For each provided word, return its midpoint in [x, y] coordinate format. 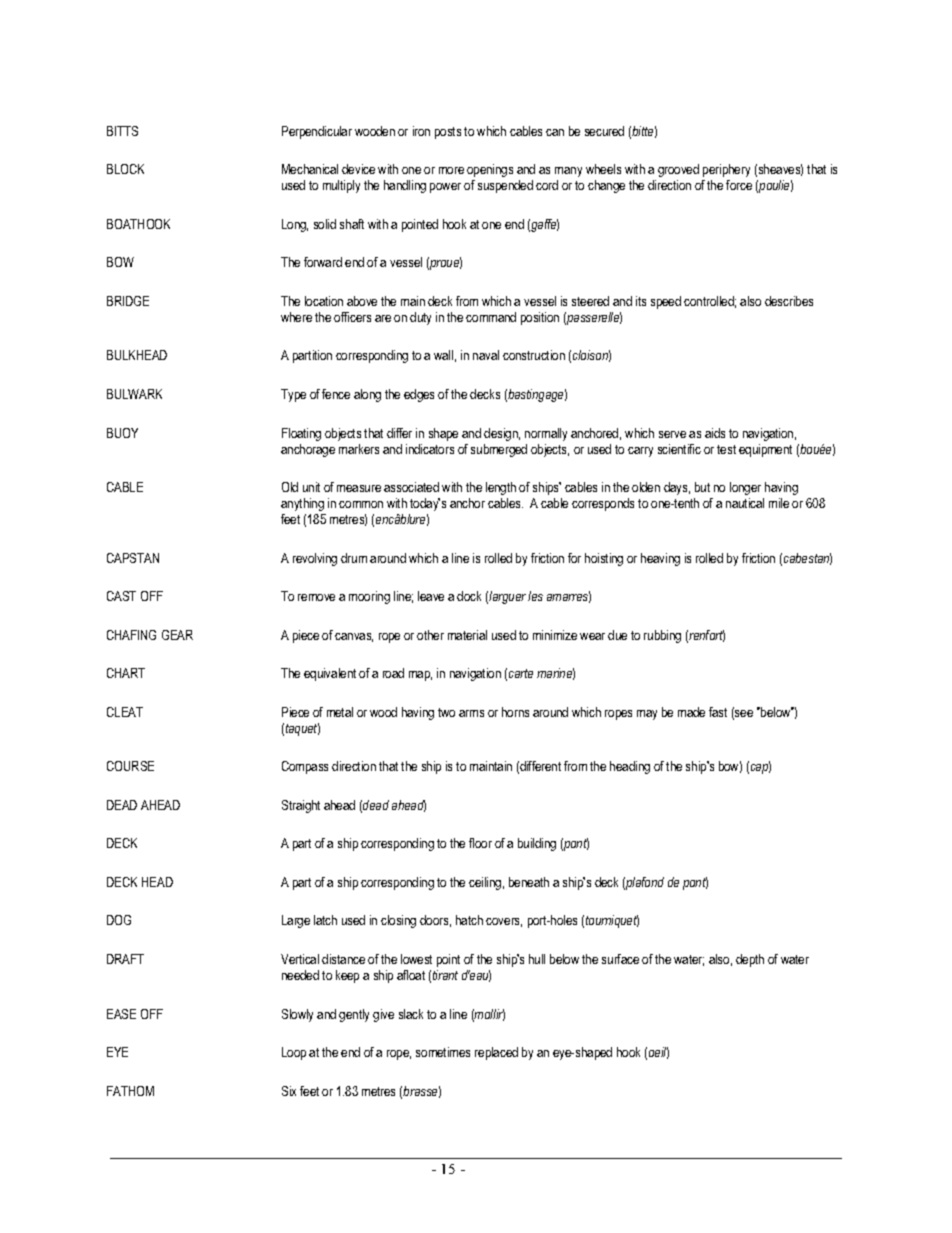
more [451, 170]
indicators [430, 449]
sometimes [443, 1052]
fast [718, 712]
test [726, 449]
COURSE [130, 766]
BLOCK [125, 169]
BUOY [122, 433]
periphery [726, 170]
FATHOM [130, 1091]
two [446, 712]
